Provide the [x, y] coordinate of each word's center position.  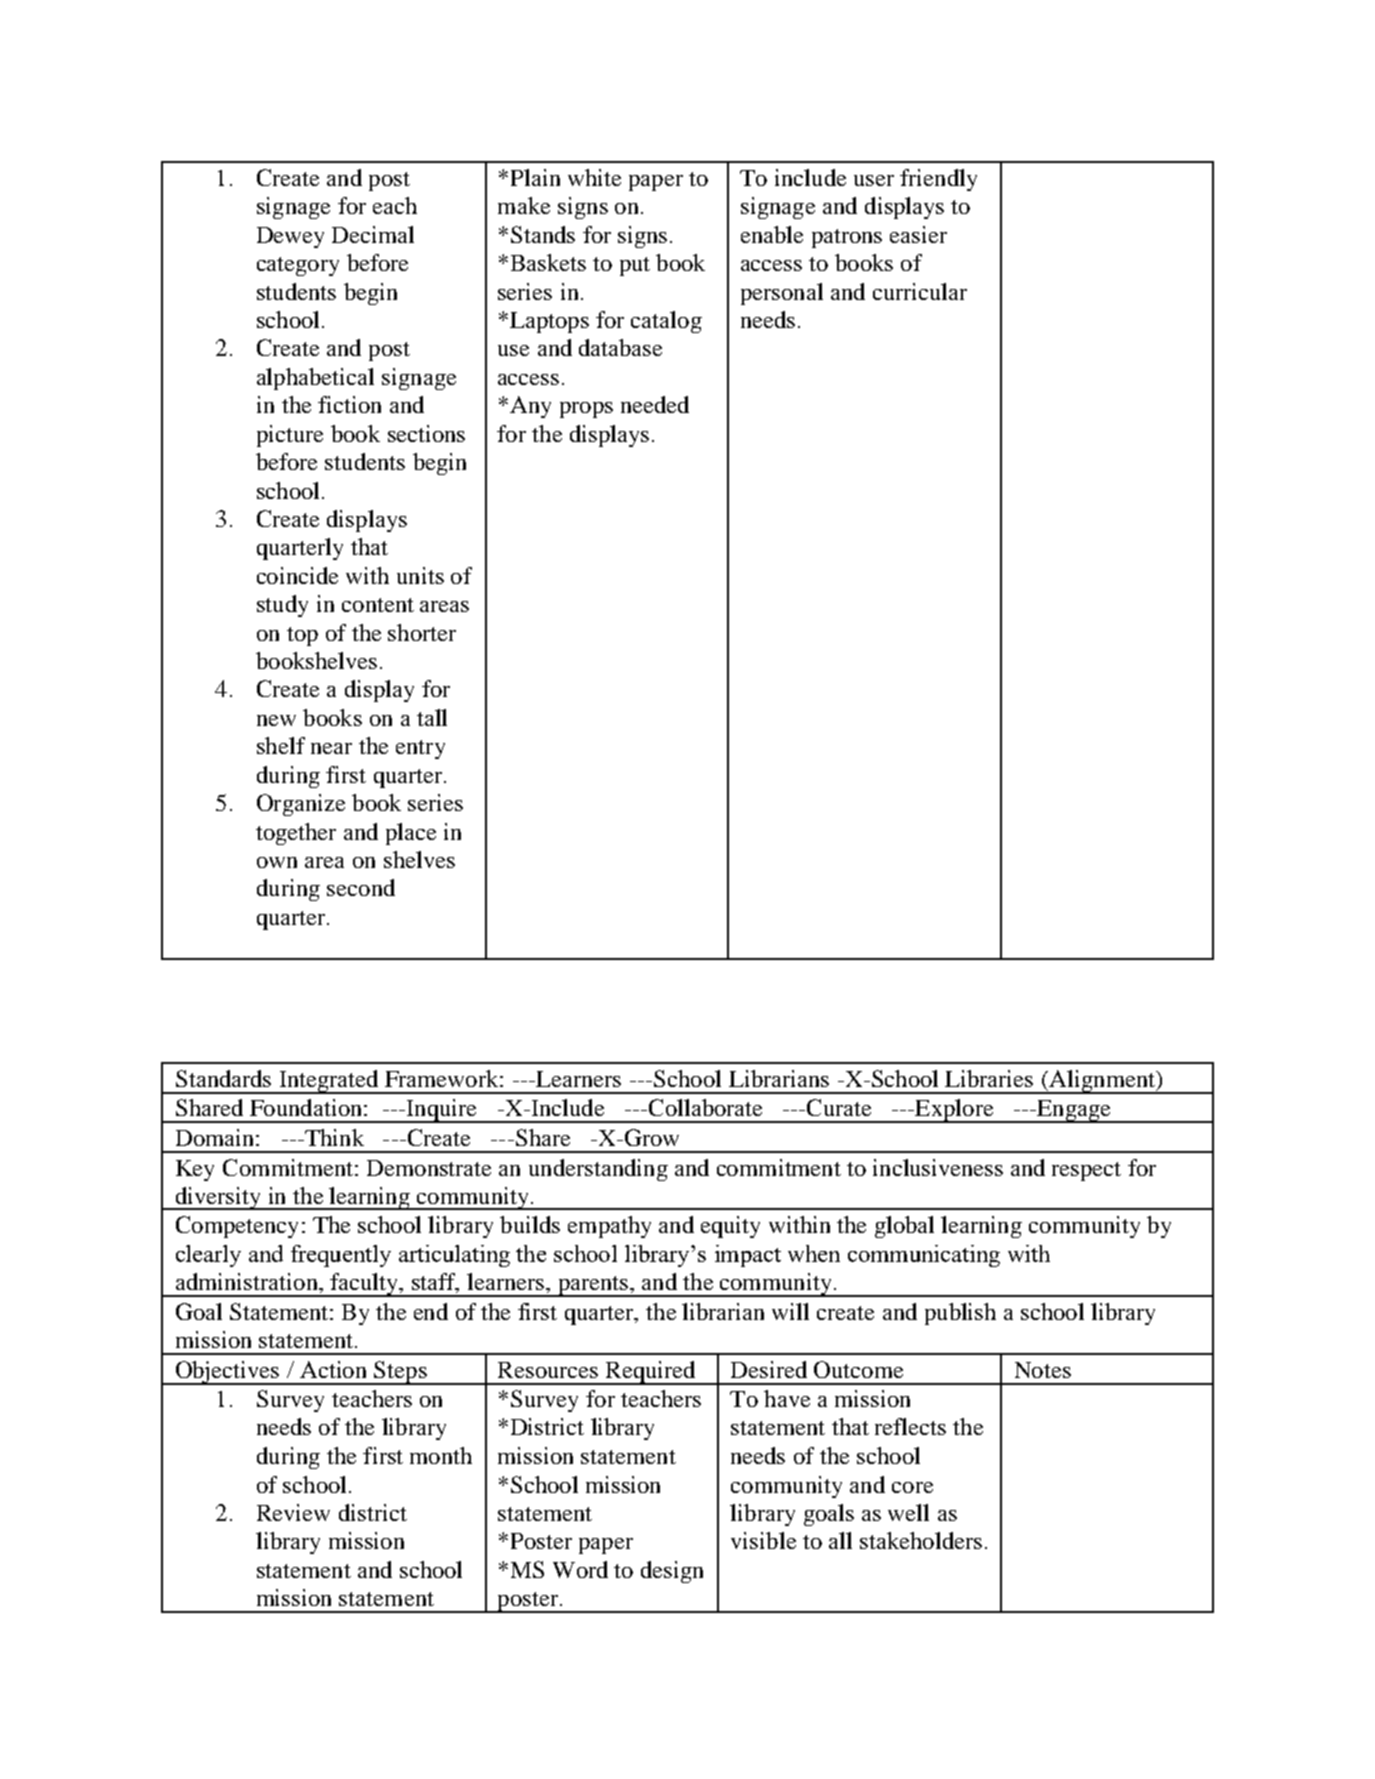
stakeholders [921, 1540]
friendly [938, 180]
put [635, 266]
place [411, 834]
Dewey [290, 237]
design [672, 1572]
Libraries [989, 1078]
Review [293, 1512]
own [277, 862]
